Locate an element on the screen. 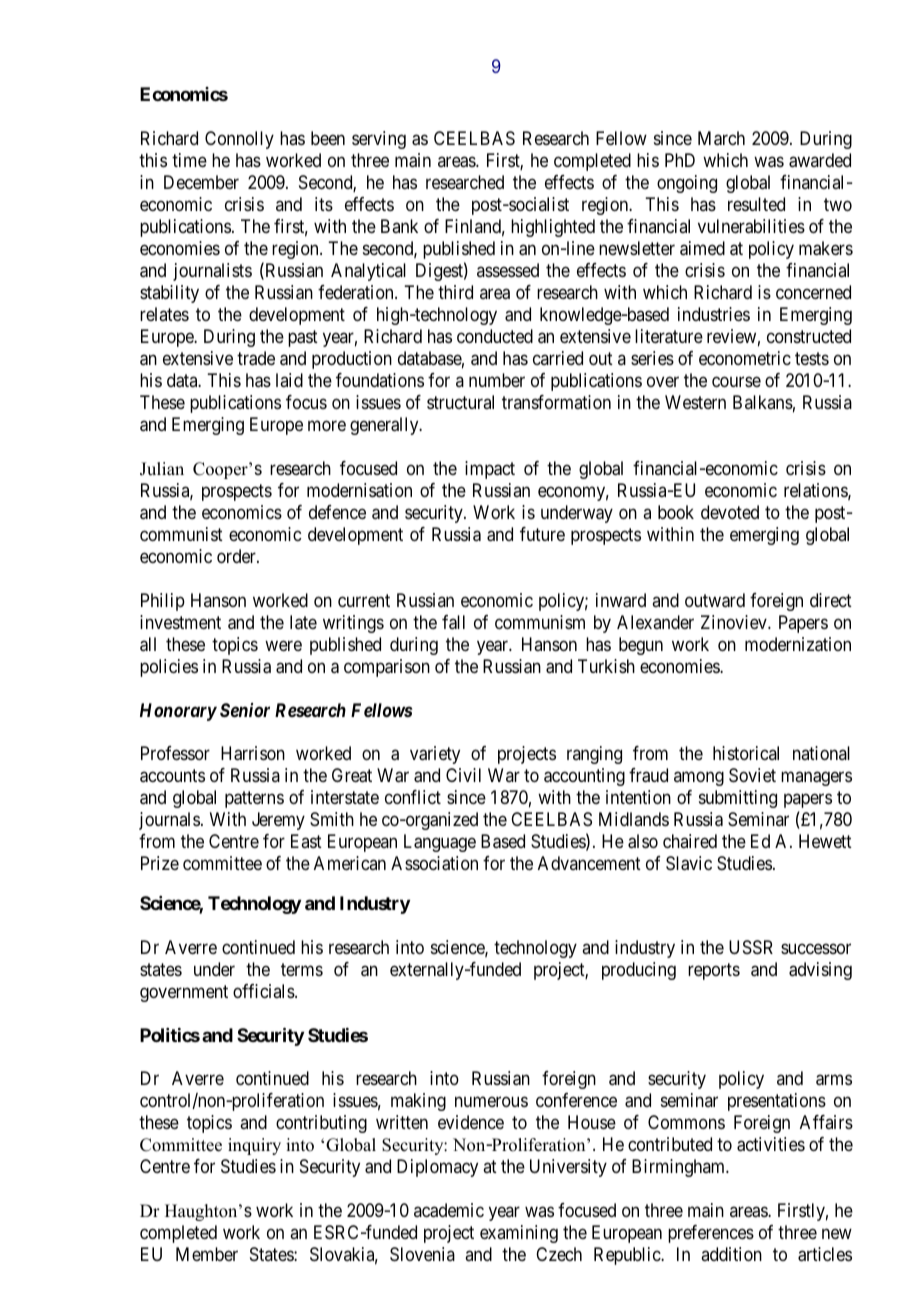  Member is located at coordinates (207, 1254).
